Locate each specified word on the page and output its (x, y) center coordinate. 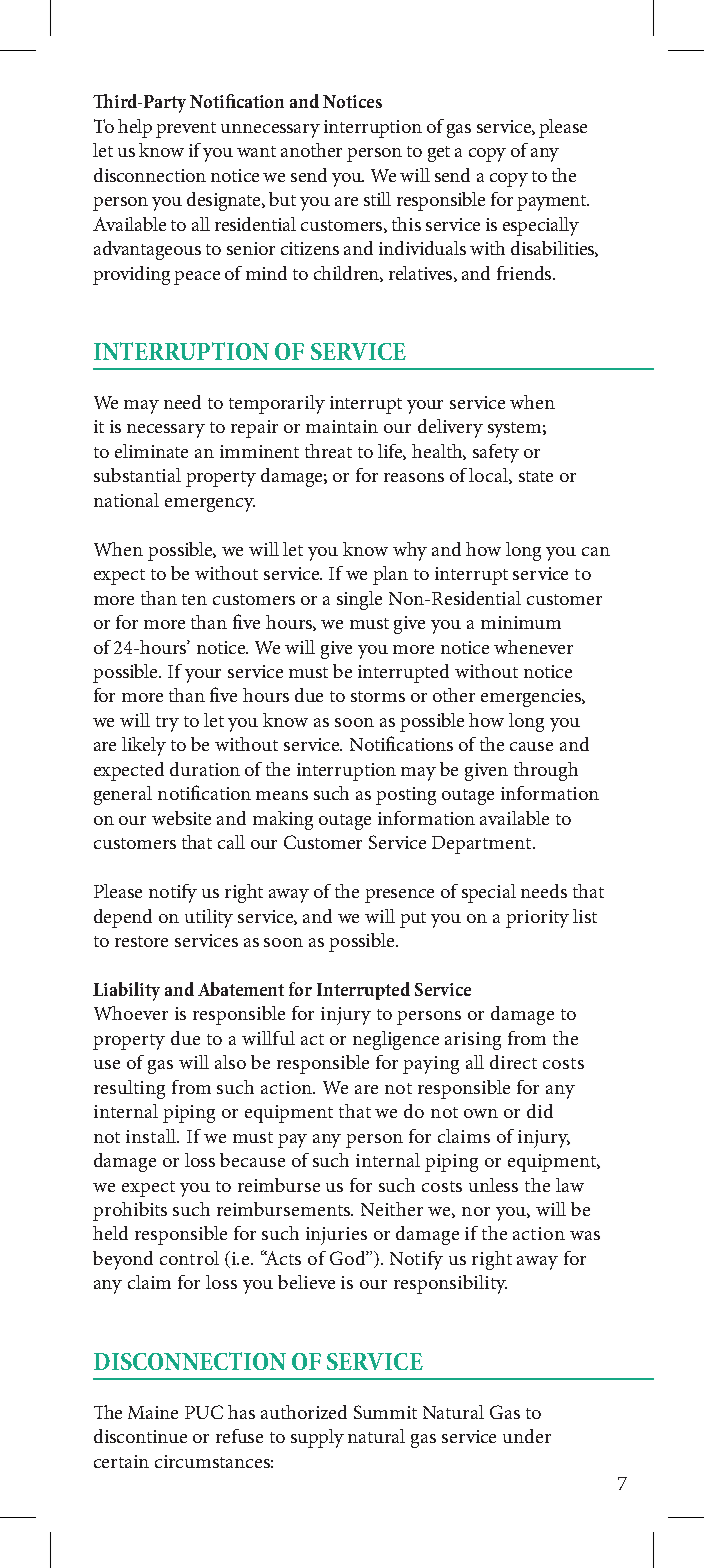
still (377, 199)
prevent (186, 130)
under (527, 1436)
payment (553, 203)
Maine (153, 1412)
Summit (385, 1412)
